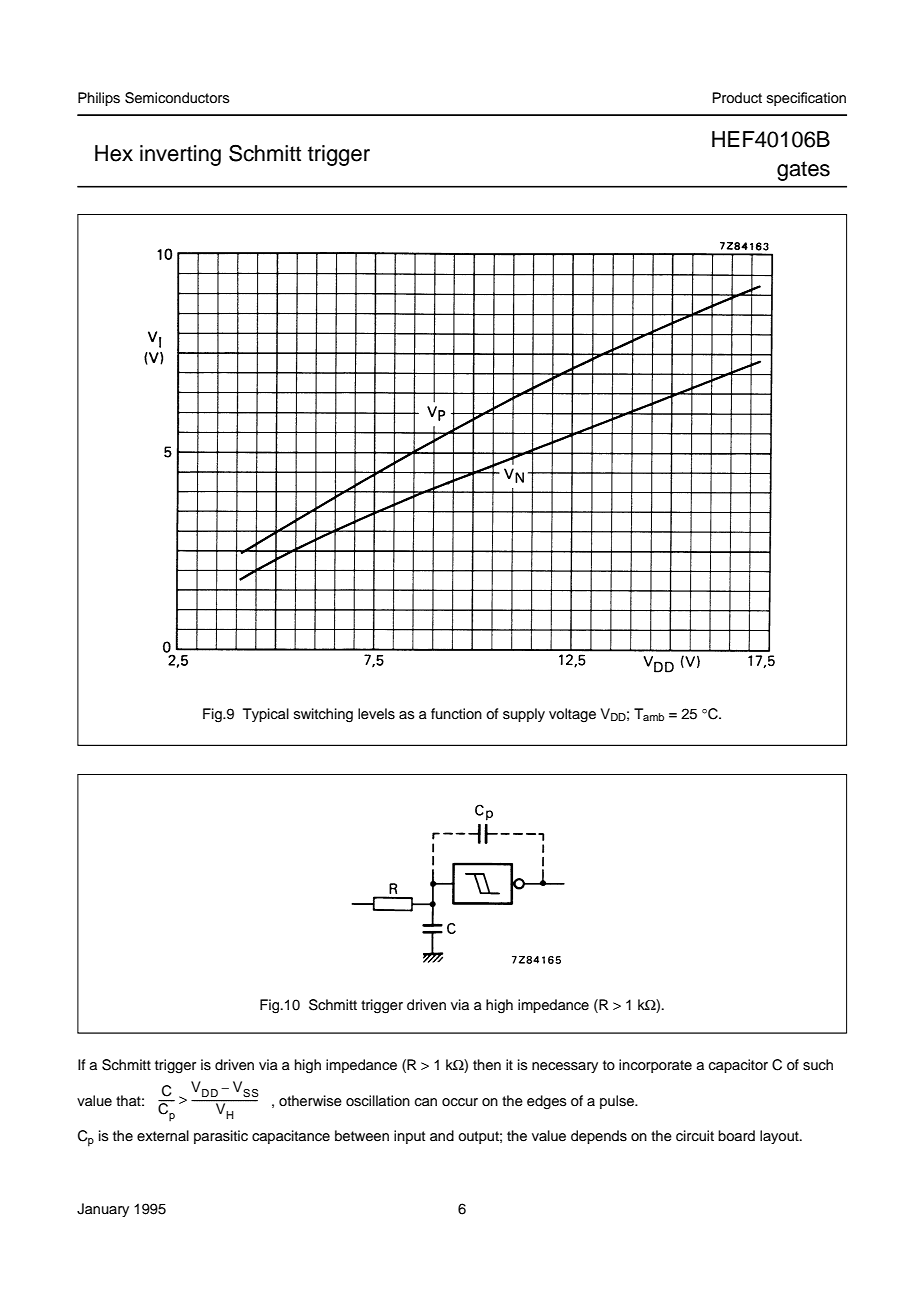 Image resolution: width=924 pixels, height=1308 pixels. I want to click on levels, so click(376, 714).
